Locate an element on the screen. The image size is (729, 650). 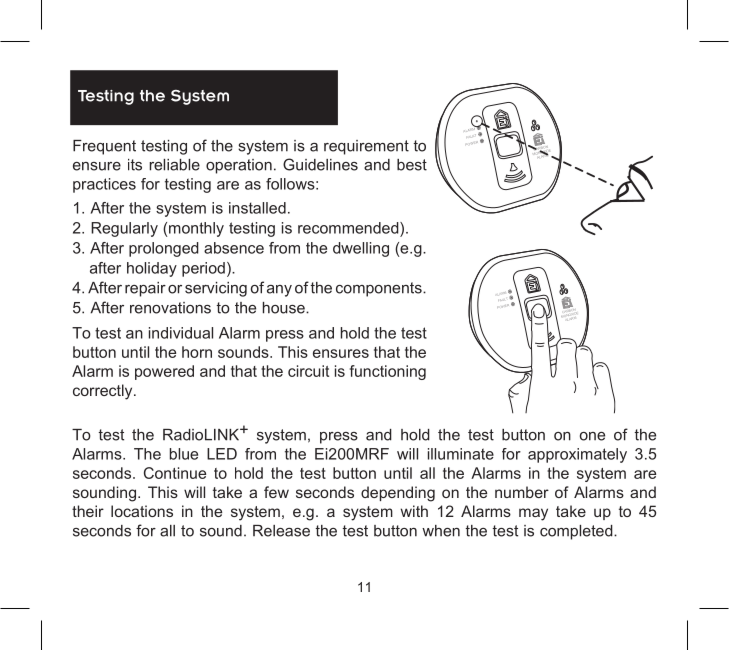
Release is located at coordinates (281, 531).
